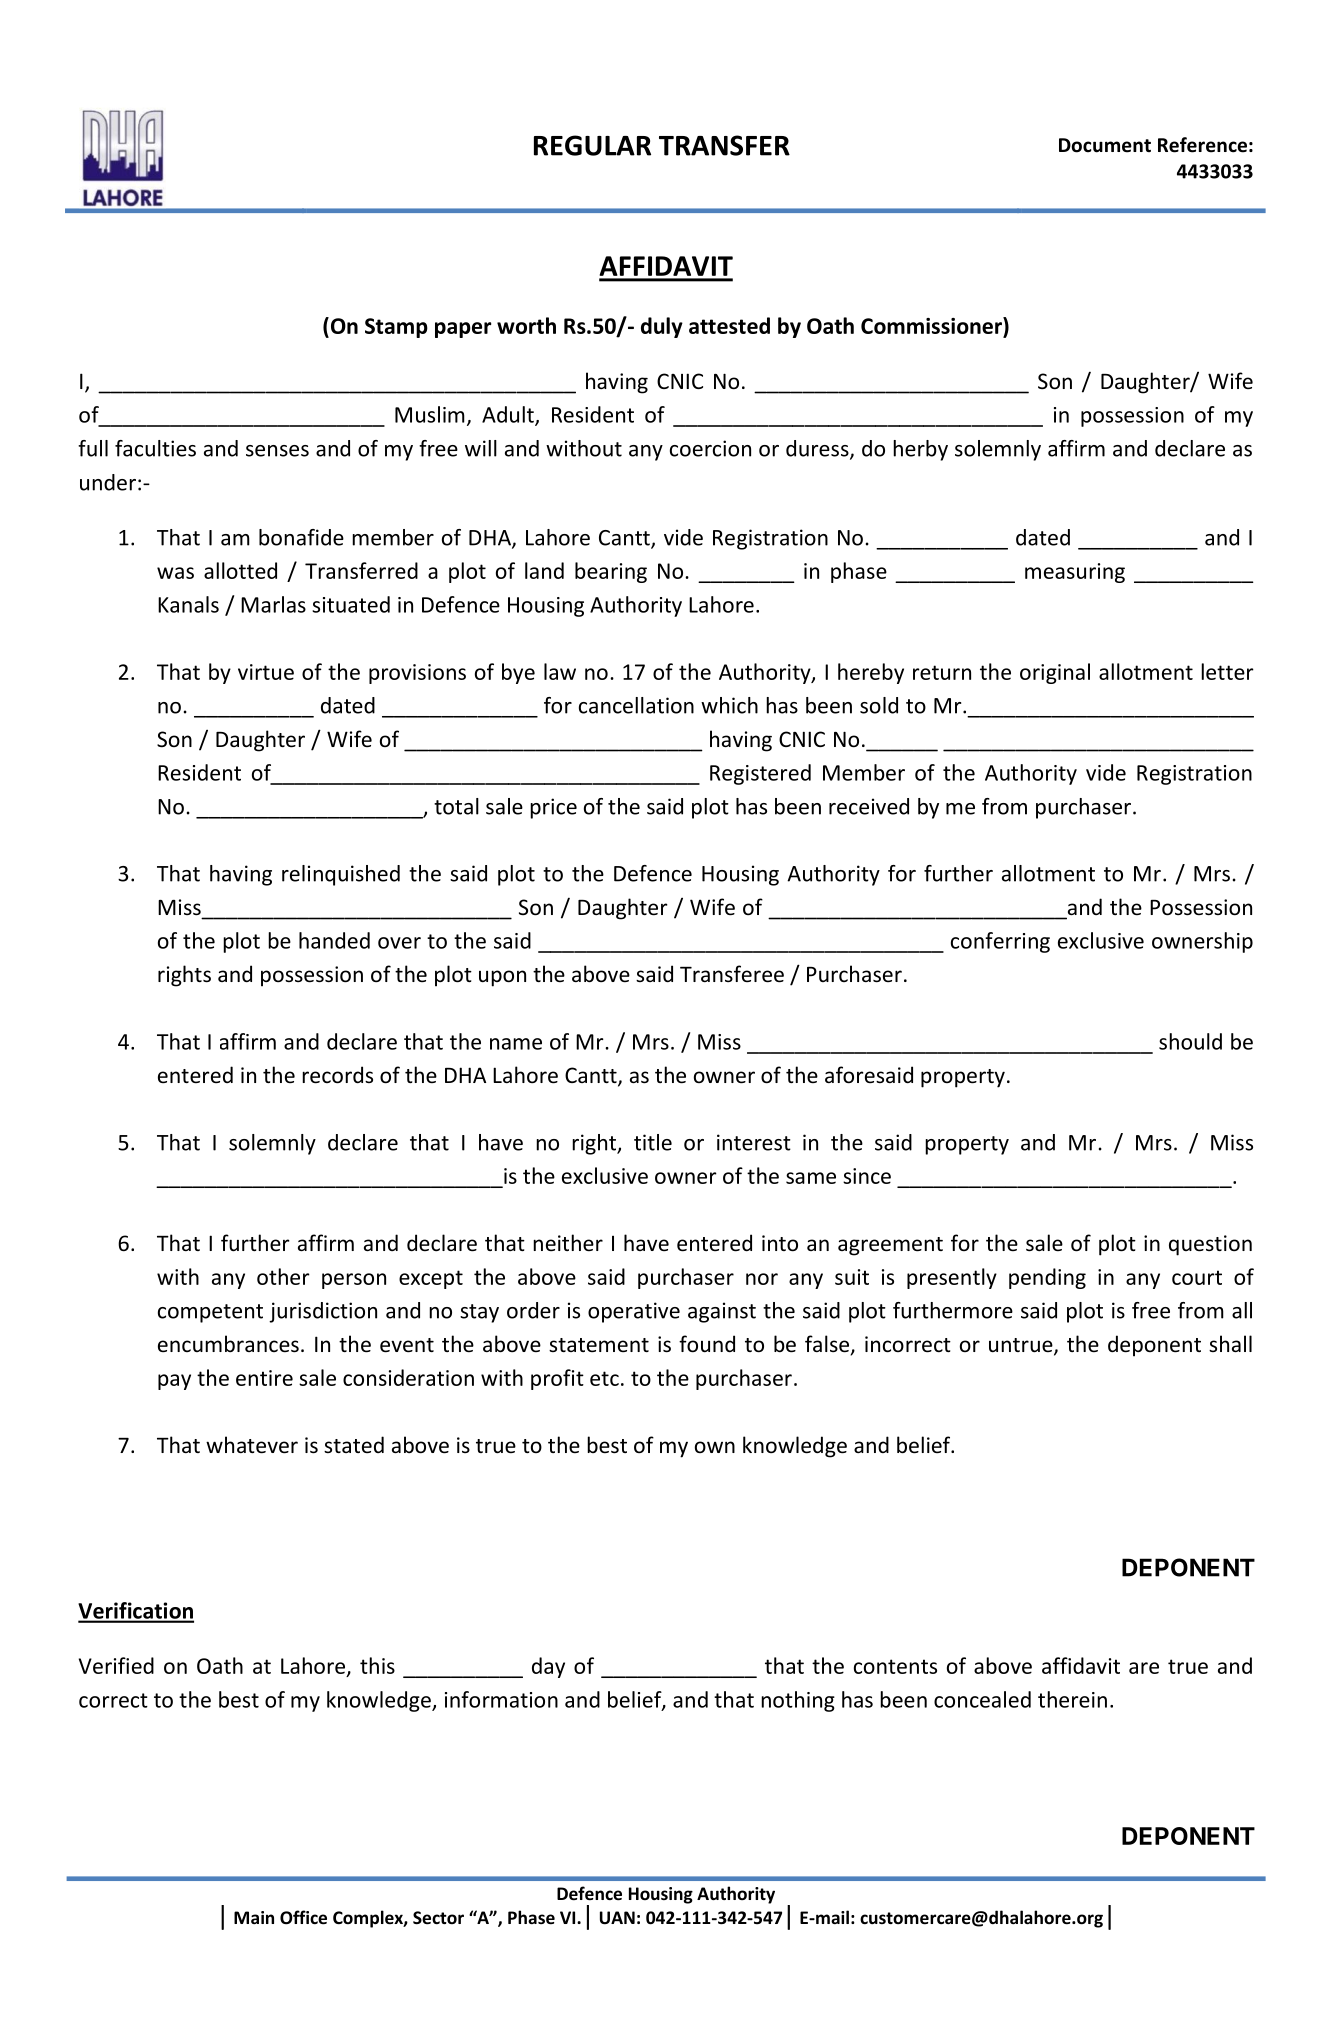  Describe the element at coordinates (592, 145) in the image. I see `REGULAR` at that location.
